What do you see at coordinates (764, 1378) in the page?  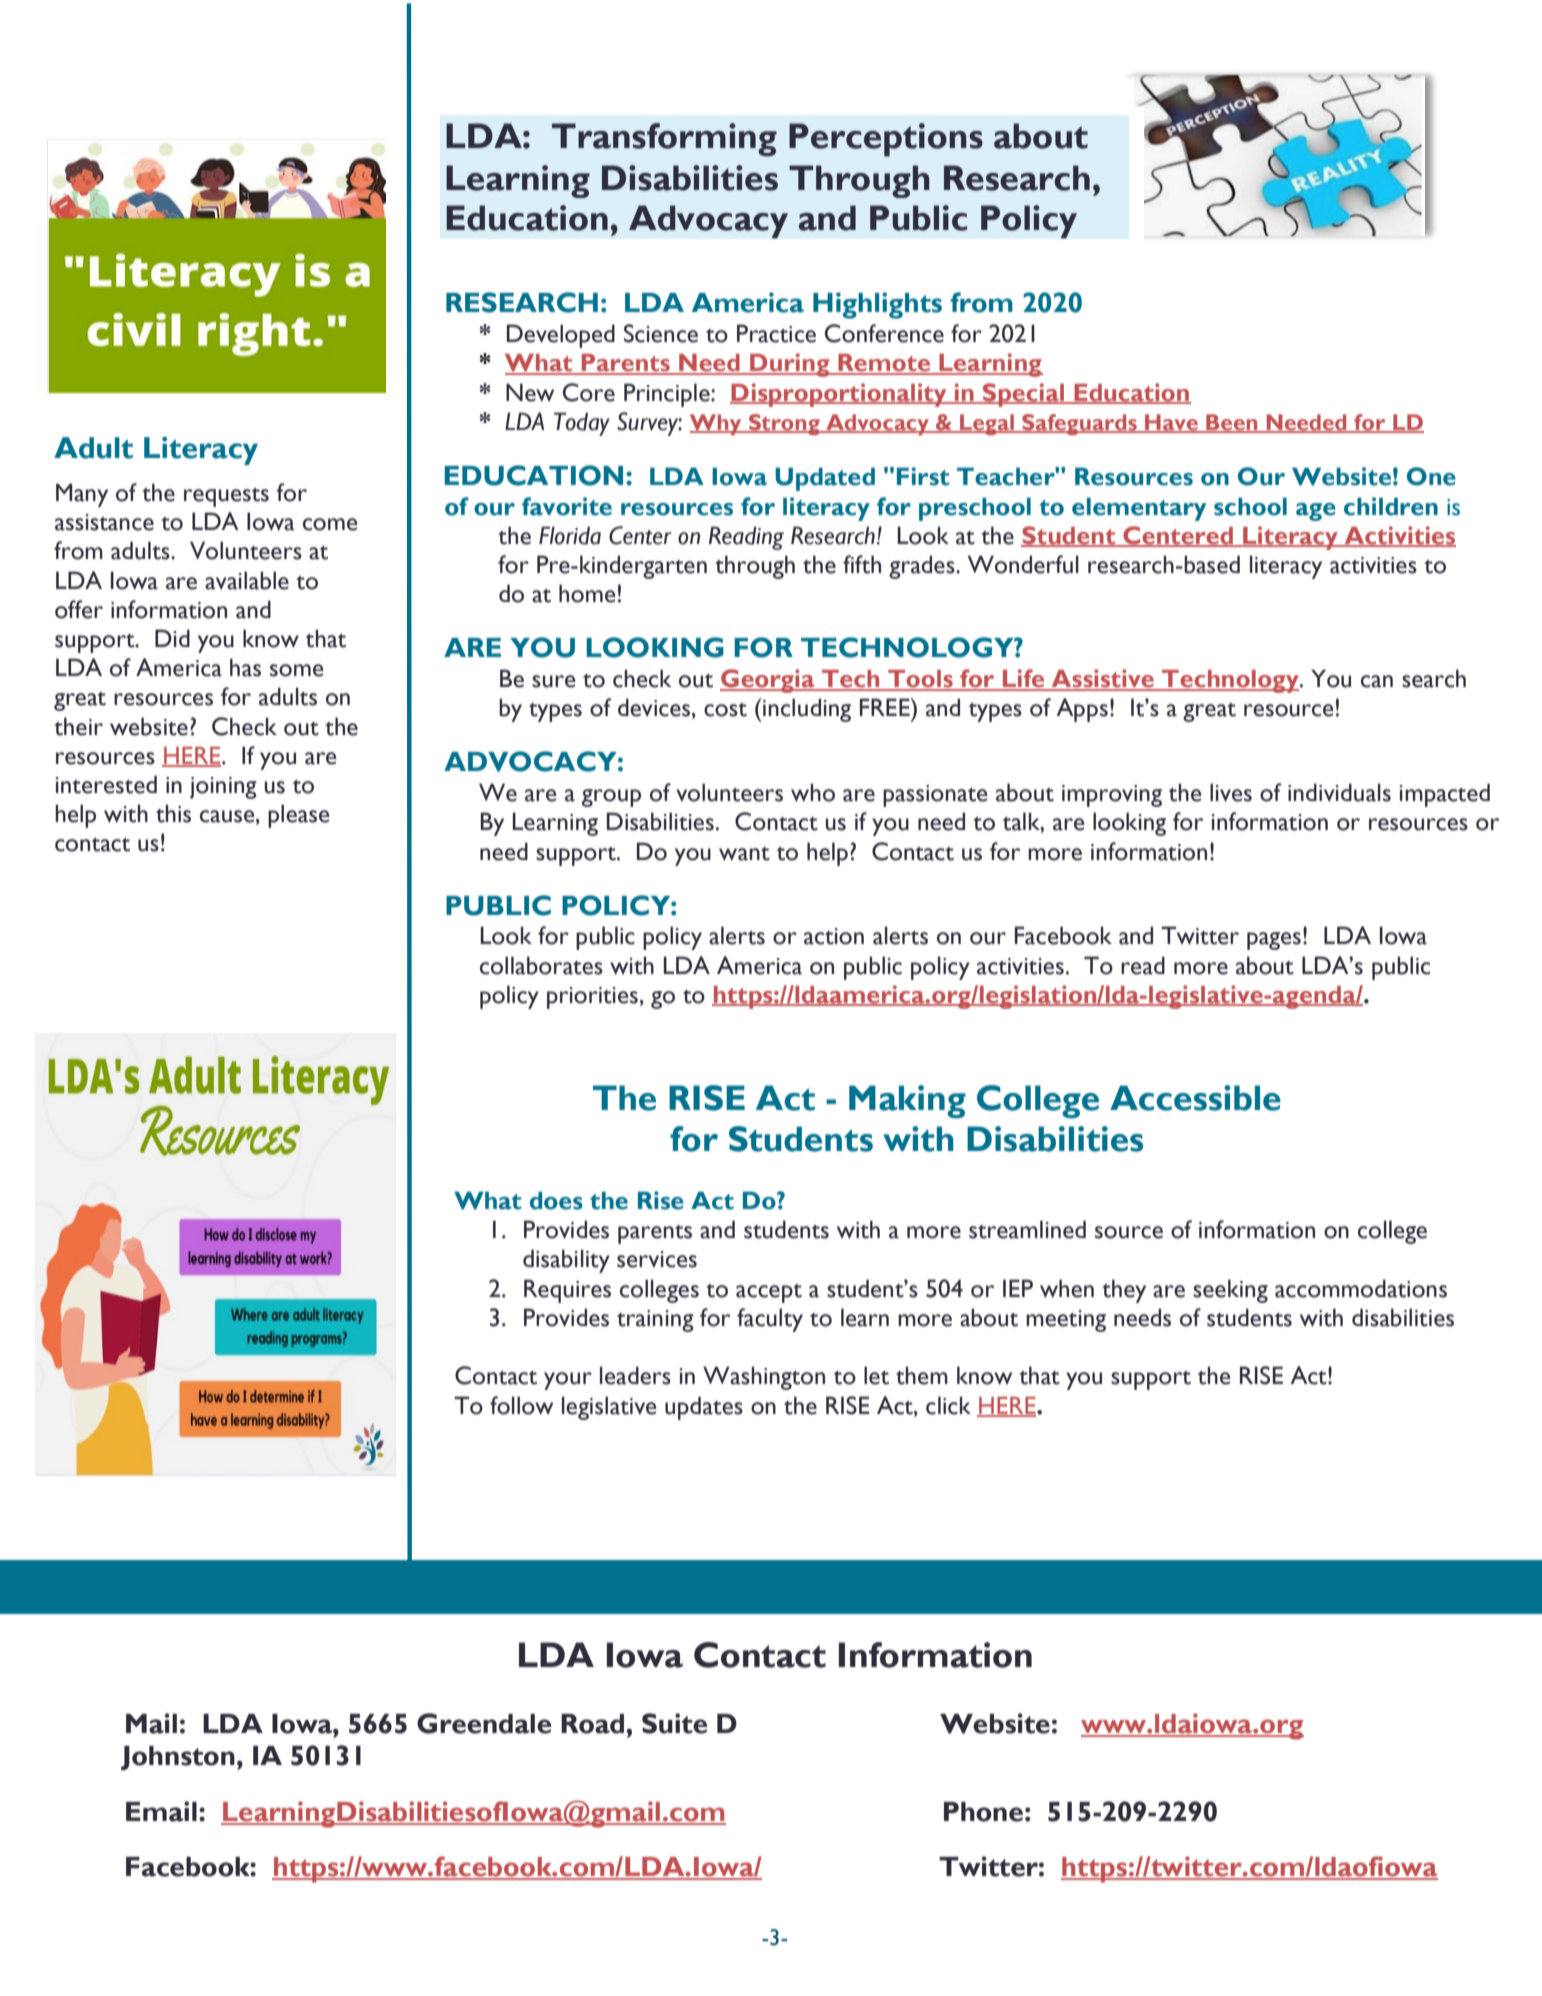 I see `Washington` at bounding box center [764, 1378].
